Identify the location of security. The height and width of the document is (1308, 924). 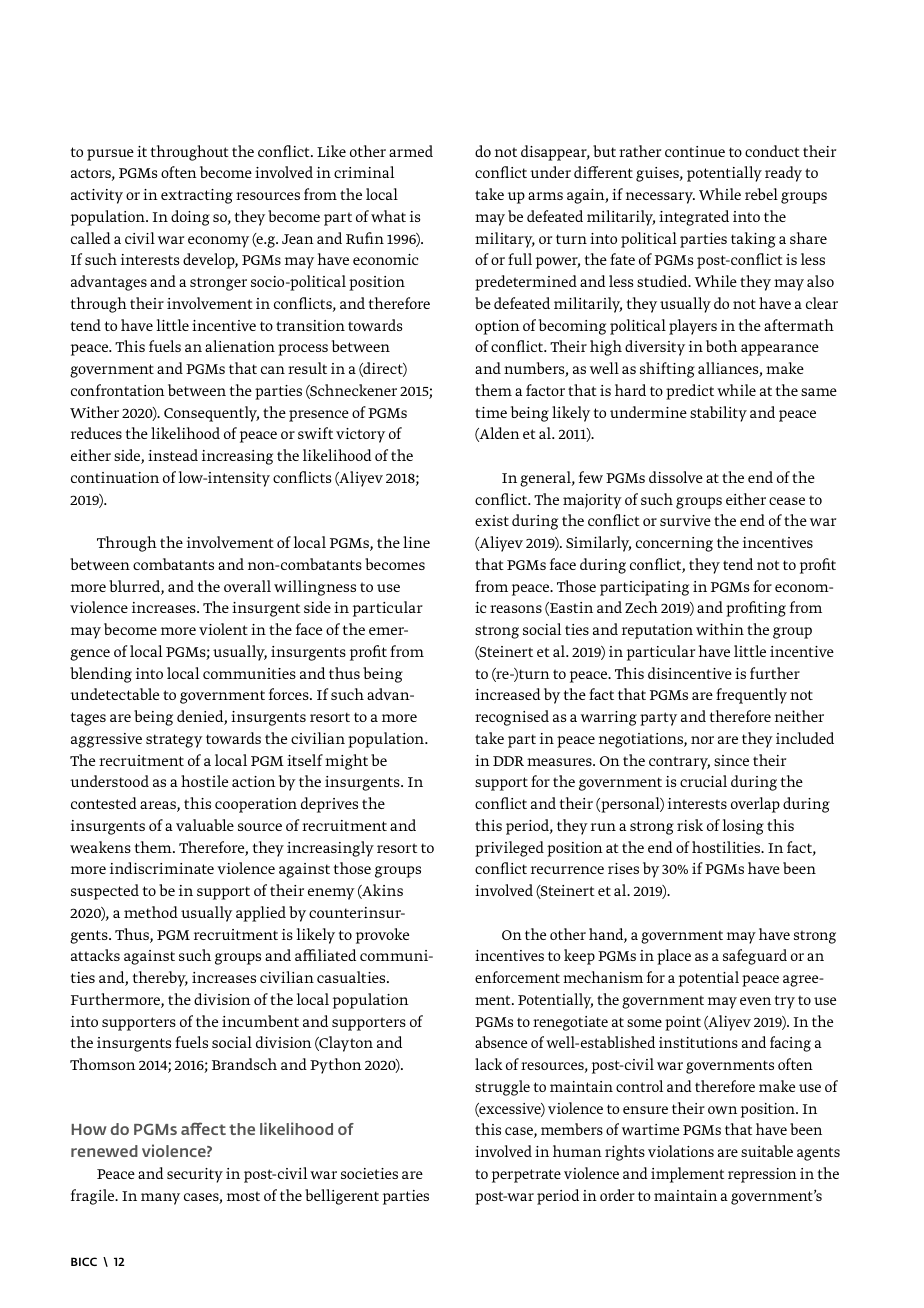
(195, 1175).
